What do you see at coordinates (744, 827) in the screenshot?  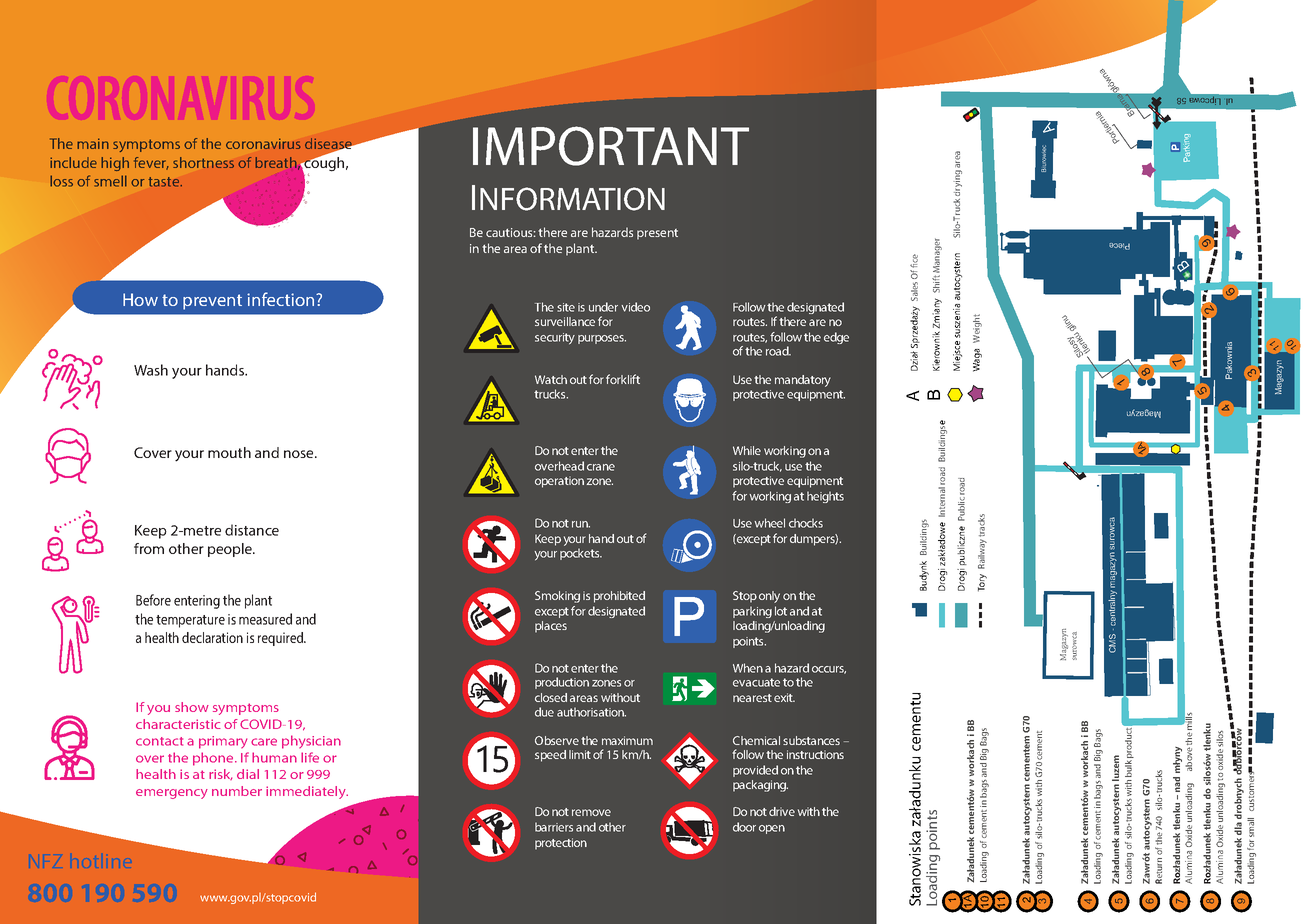 I see `door` at bounding box center [744, 827].
